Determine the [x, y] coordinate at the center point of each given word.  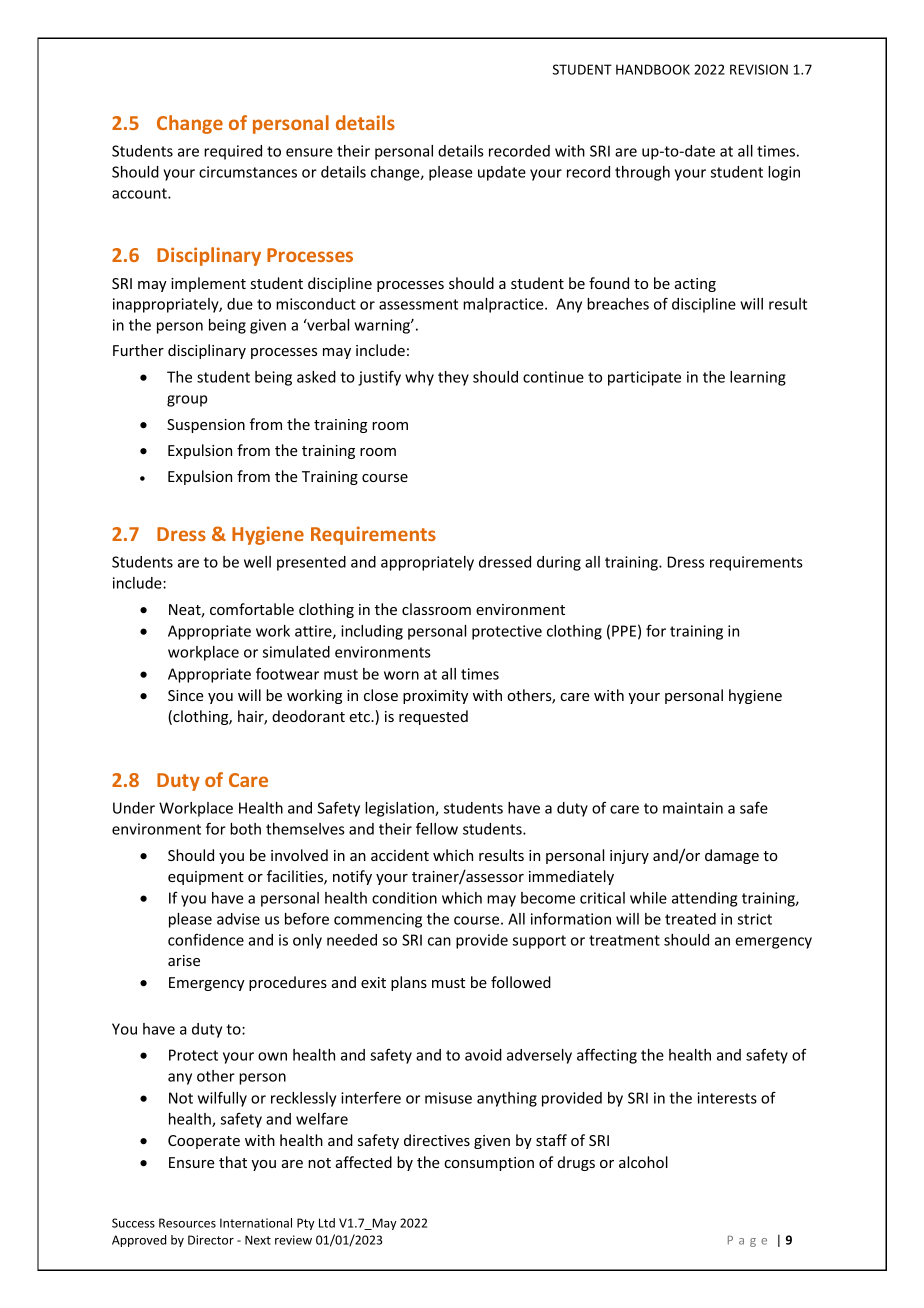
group [187, 401]
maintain [693, 808]
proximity [435, 697]
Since [186, 695]
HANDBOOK [653, 69]
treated [690, 919]
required [233, 152]
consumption [489, 1164]
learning [758, 378]
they [453, 378]
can [439, 941]
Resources [187, 1223]
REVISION [759, 69]
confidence [206, 940]
